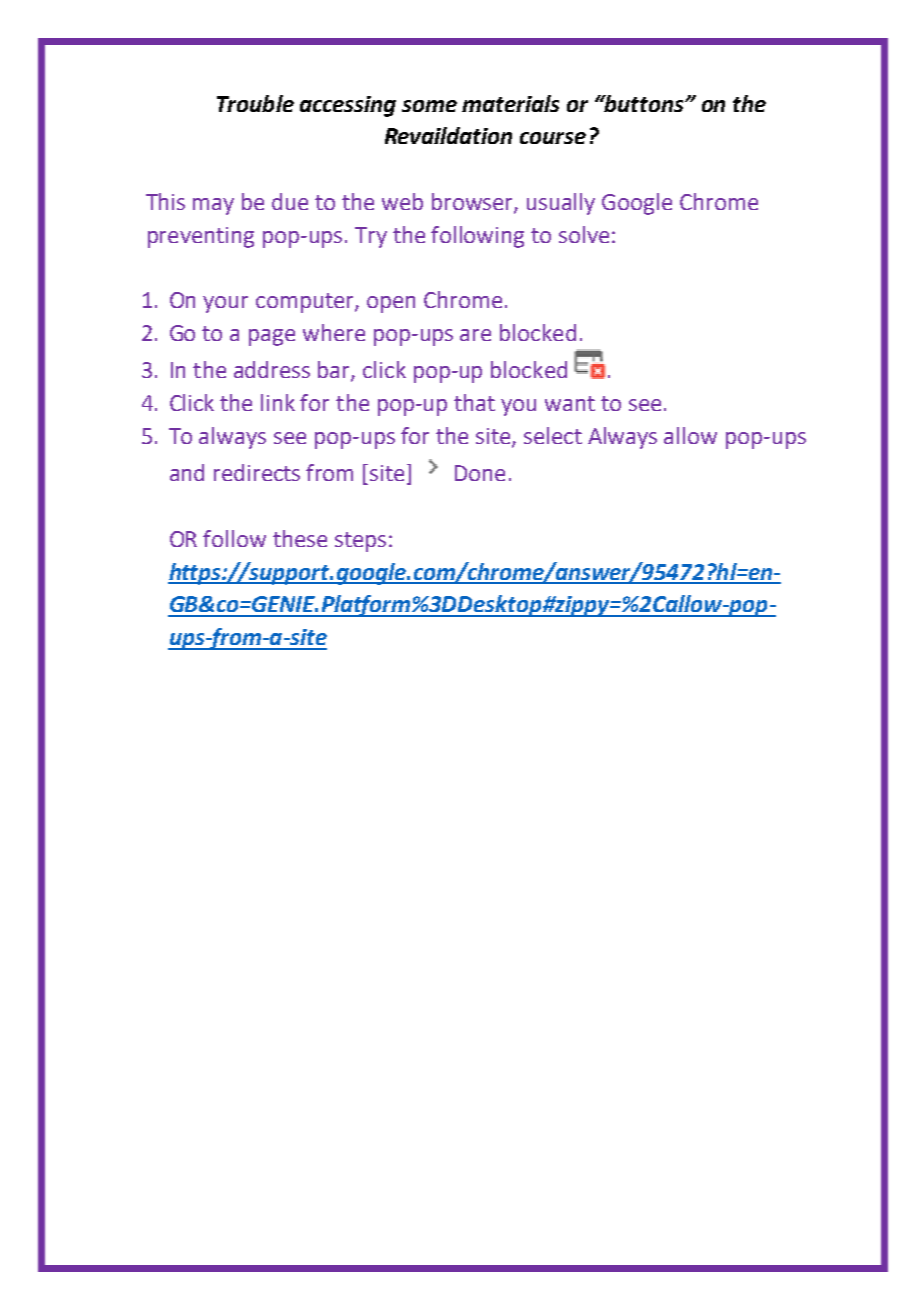 Image resolution: width=924 pixels, height=1308 pixels. Describe the element at coordinates (255, 103) in the page. I see `Trouble` at that location.
